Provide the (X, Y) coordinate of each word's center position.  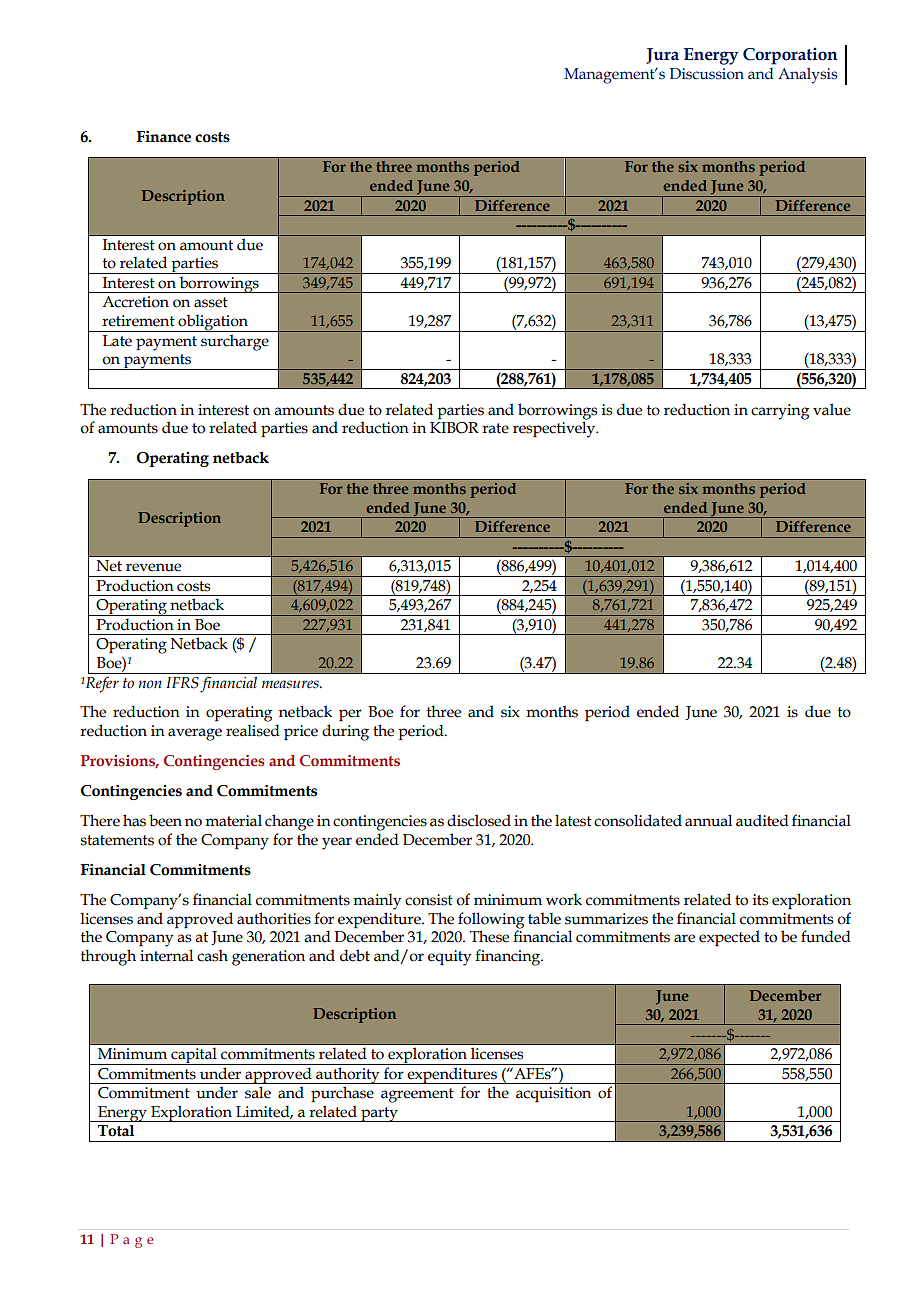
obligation (213, 323)
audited (762, 820)
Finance (164, 137)
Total (116, 1131)
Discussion (707, 74)
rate (495, 428)
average (195, 734)
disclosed (479, 820)
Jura (662, 56)
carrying (780, 412)
